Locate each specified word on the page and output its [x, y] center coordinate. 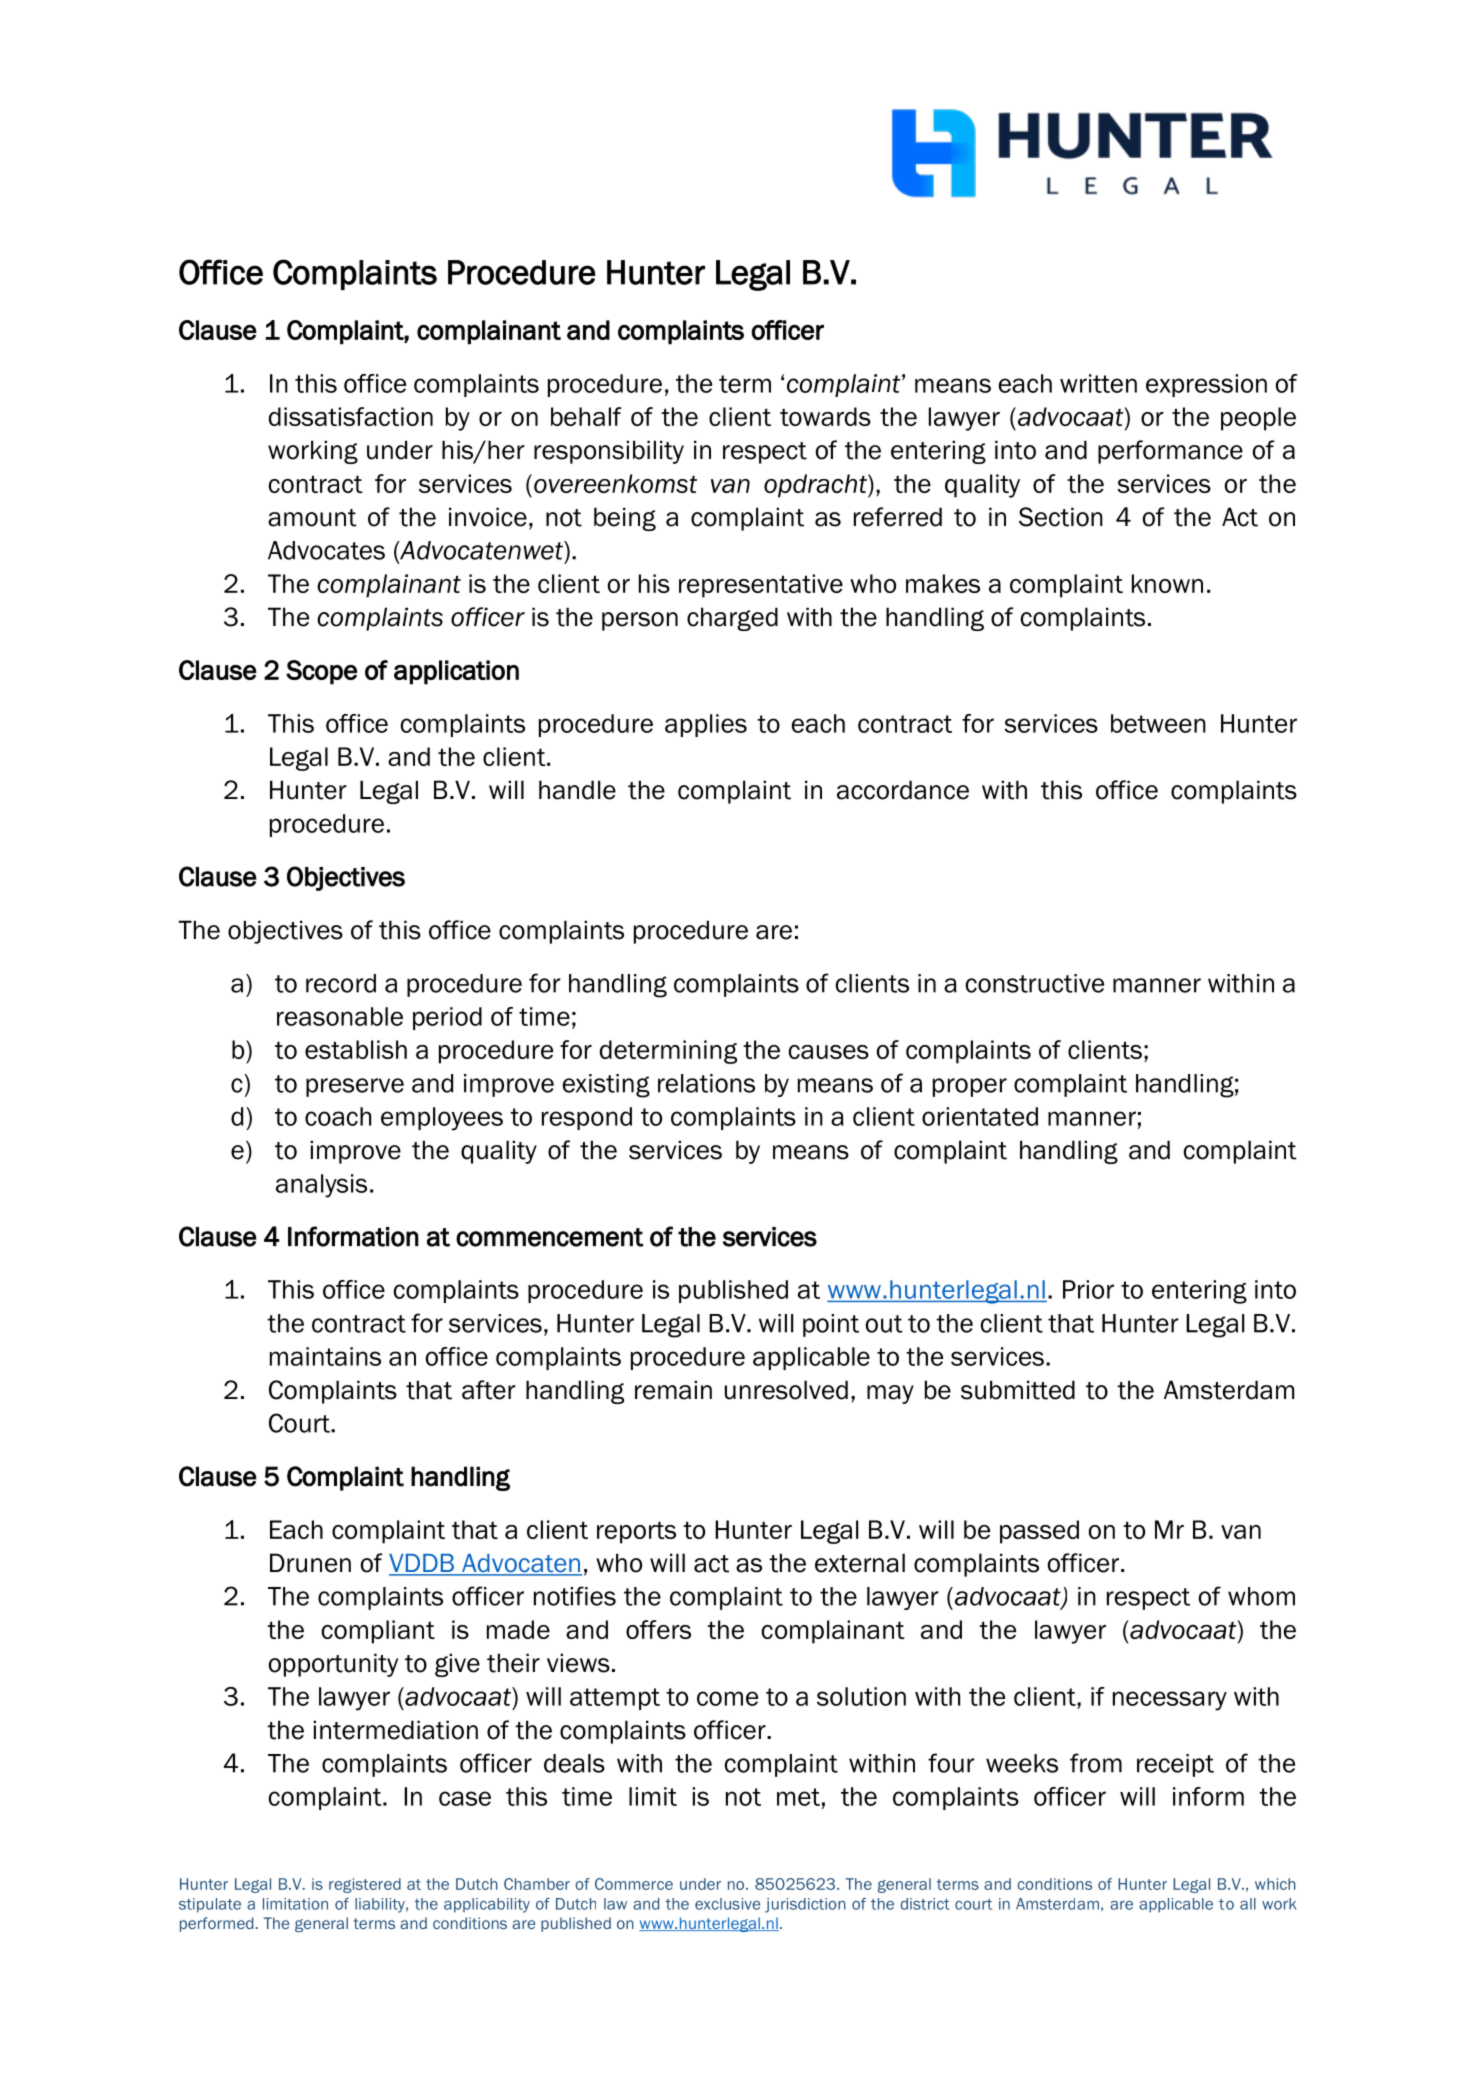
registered [365, 1885]
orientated [980, 1116]
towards [825, 416]
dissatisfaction [351, 416]
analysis [321, 1186]
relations [706, 1083]
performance [1170, 452]
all [1248, 1904]
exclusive [727, 1904]
